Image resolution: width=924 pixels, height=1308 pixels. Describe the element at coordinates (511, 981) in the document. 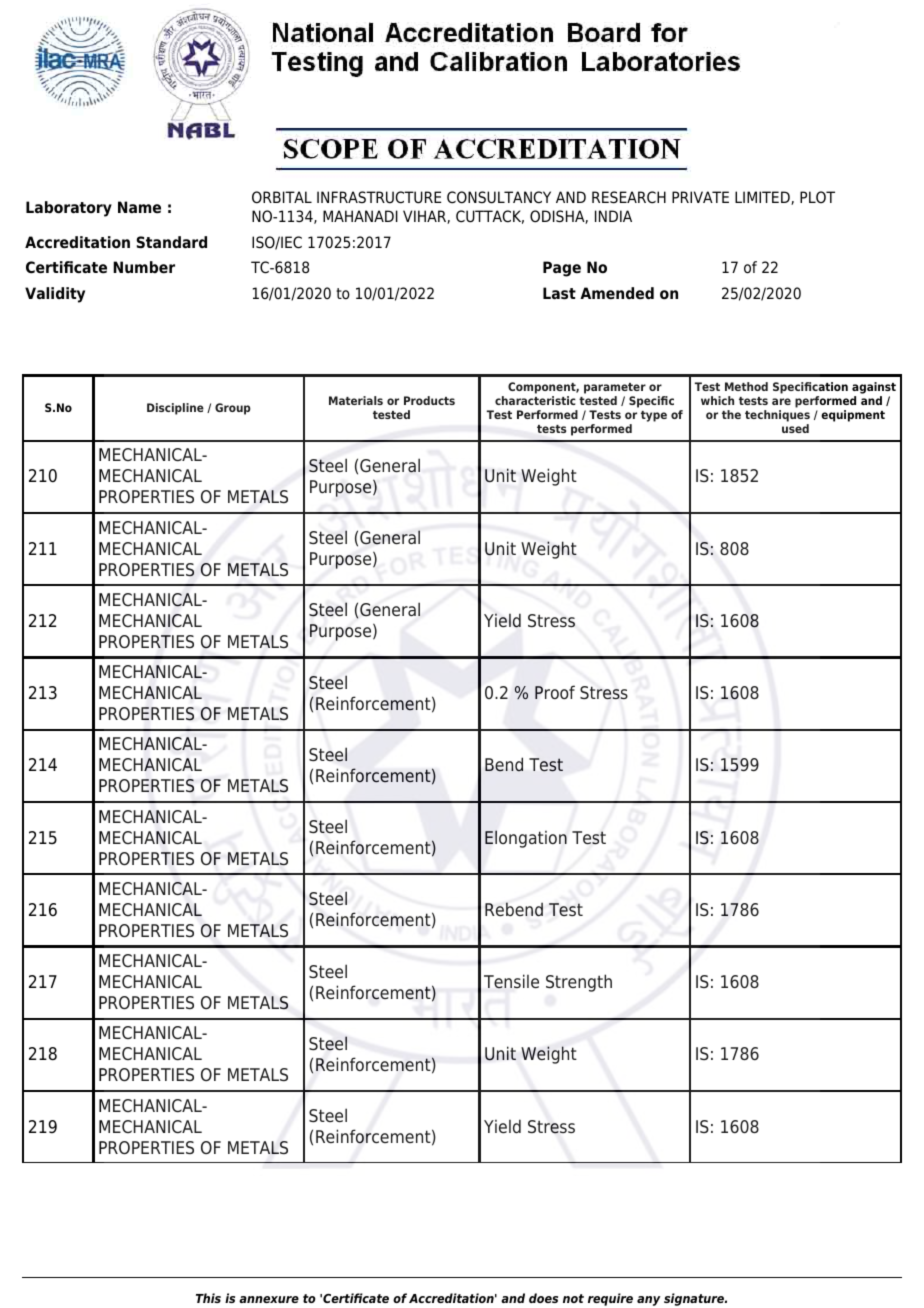

I see `Tensile` at that location.
